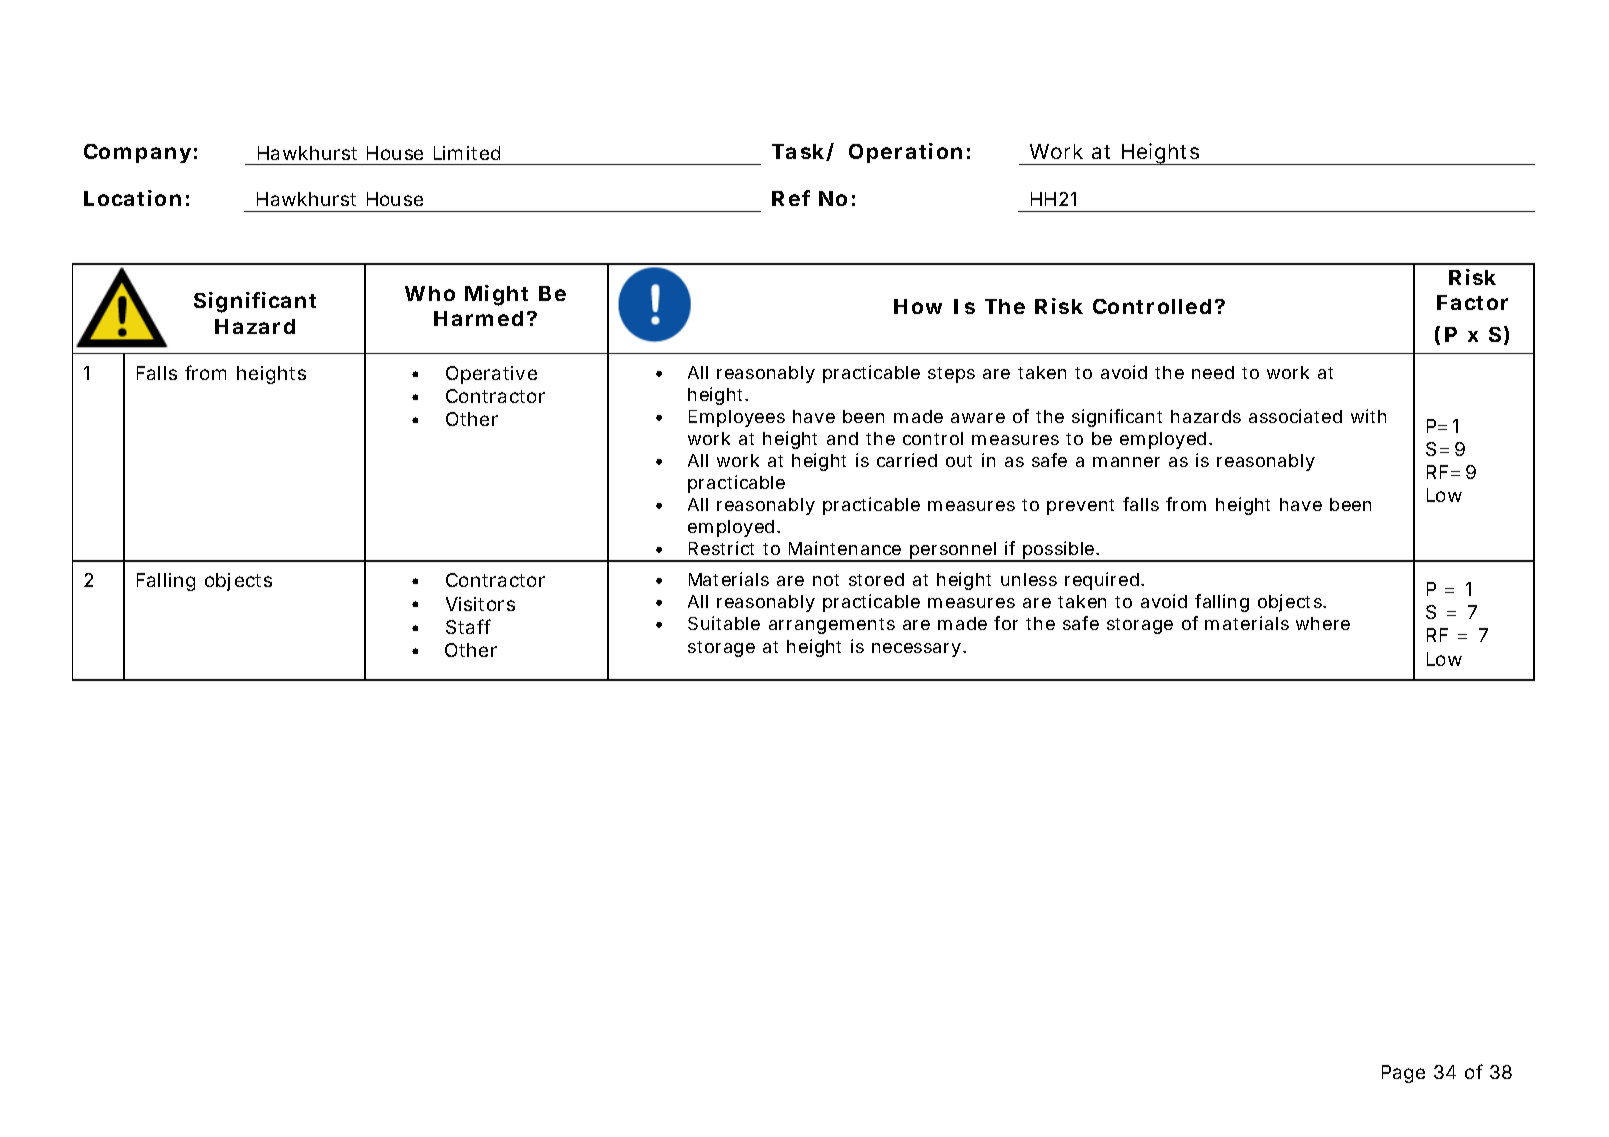  What do you see at coordinates (1295, 416) in the screenshot?
I see `associated` at bounding box center [1295, 416].
